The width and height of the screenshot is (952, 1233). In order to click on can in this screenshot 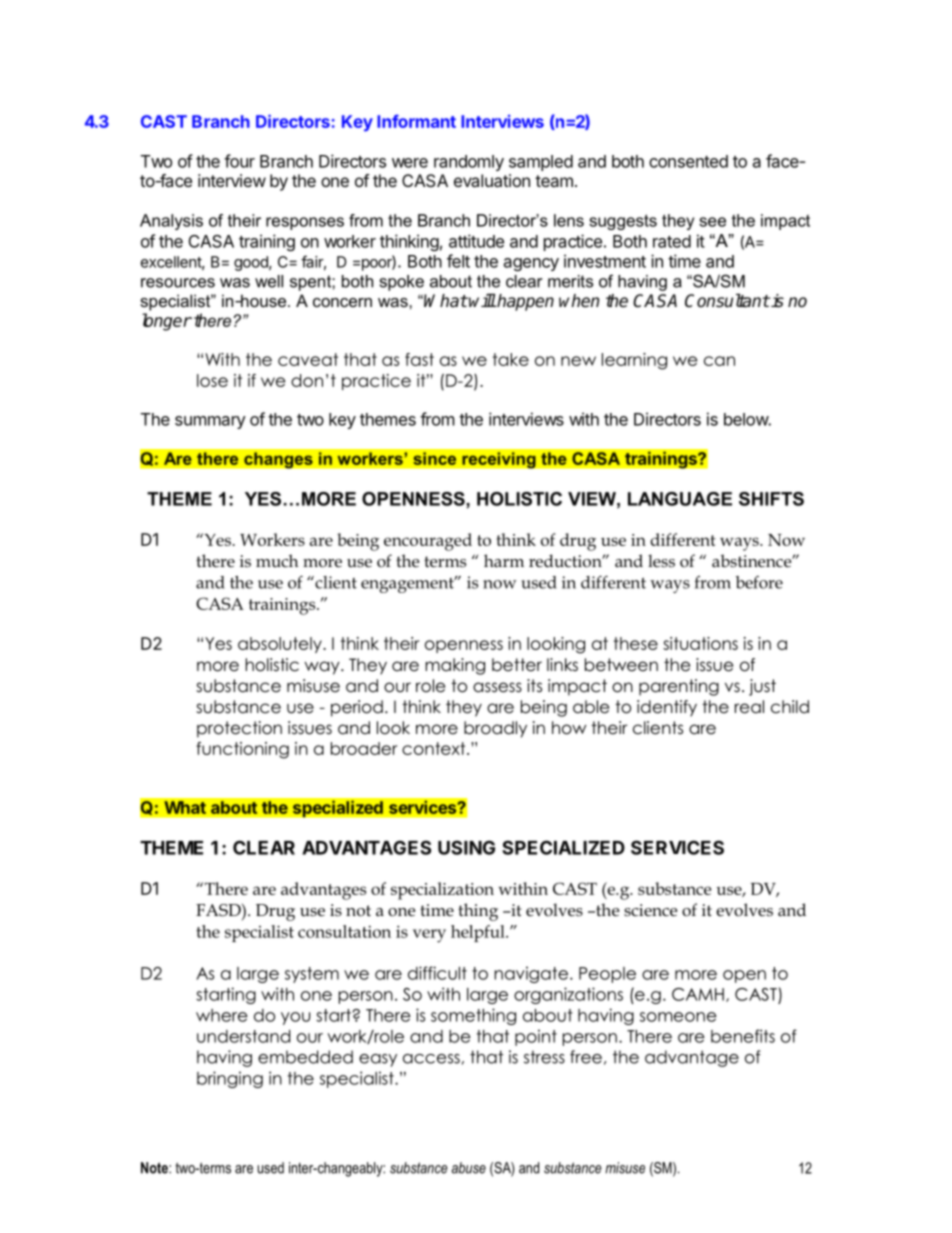, I will do `click(719, 361)`.
